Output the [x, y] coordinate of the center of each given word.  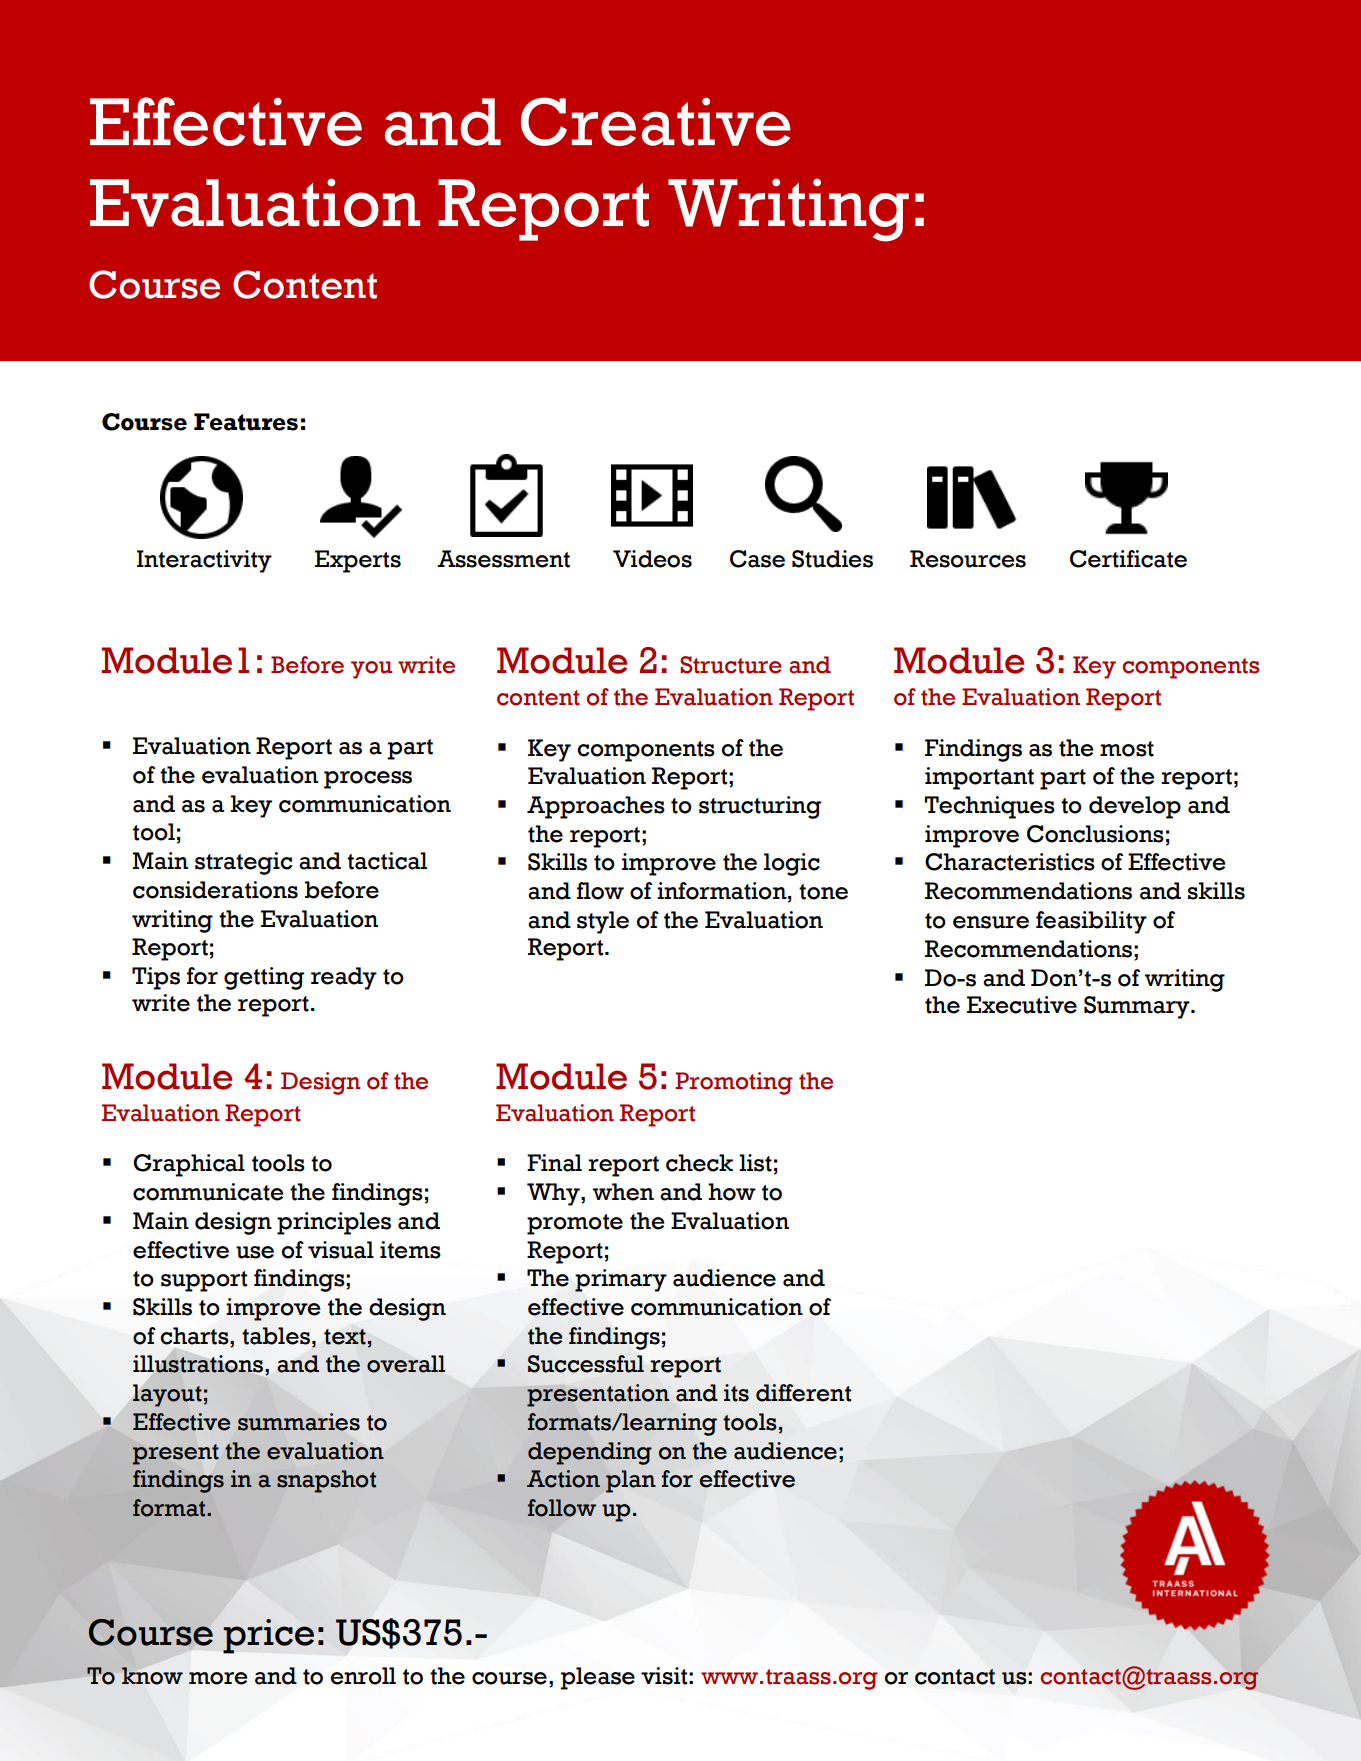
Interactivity [204, 561]
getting [264, 978]
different [803, 1393]
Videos [652, 559]
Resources [968, 559]
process [368, 780]
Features [246, 422]
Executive [1022, 1005]
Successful [586, 1364]
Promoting [734, 1083]
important [979, 778]
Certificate [1128, 559]
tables [277, 1336]
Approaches [596, 807]
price [268, 1636]
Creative [656, 121]
